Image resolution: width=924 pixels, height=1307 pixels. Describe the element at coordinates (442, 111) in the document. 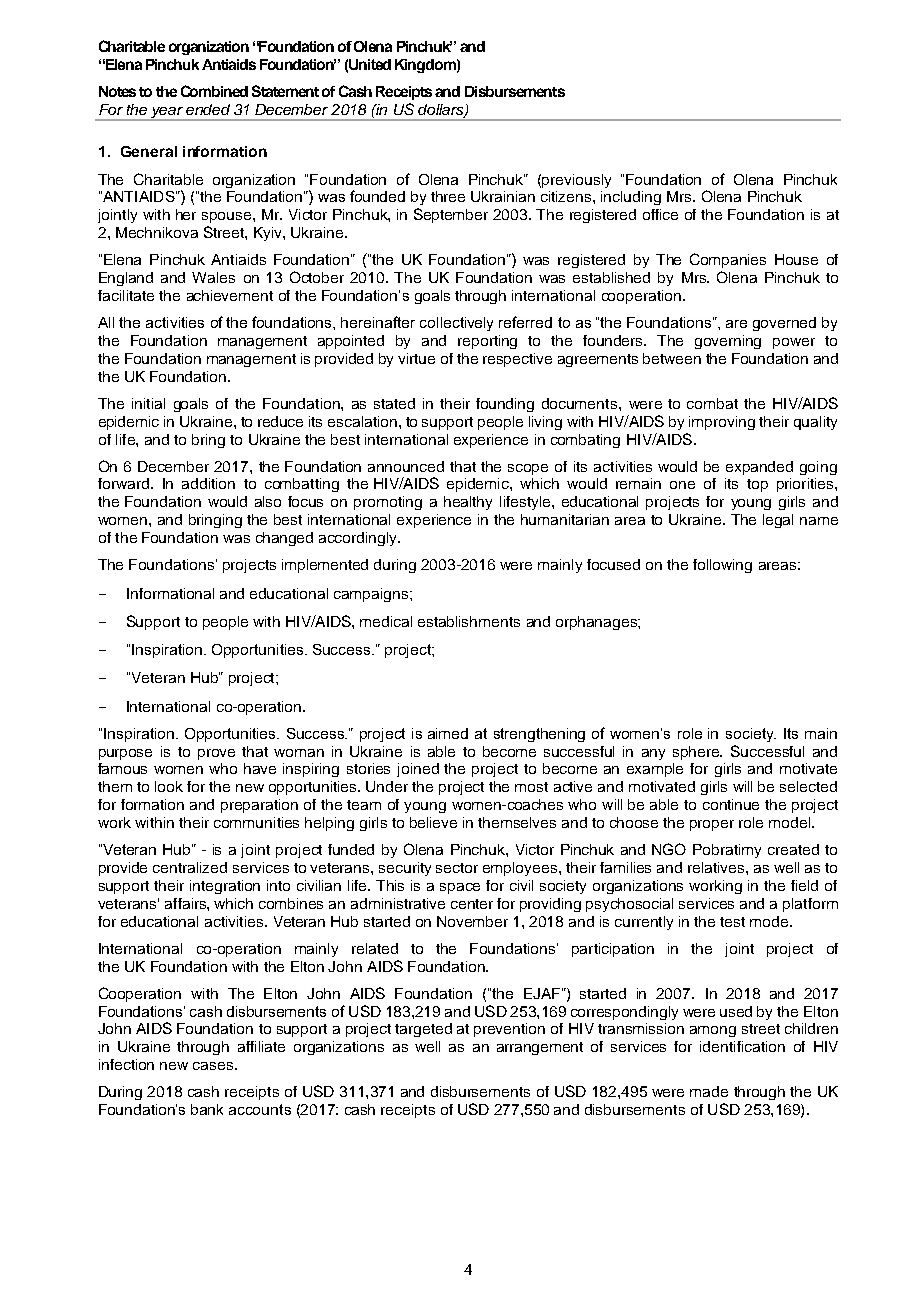

I see `dollars` at that location.
